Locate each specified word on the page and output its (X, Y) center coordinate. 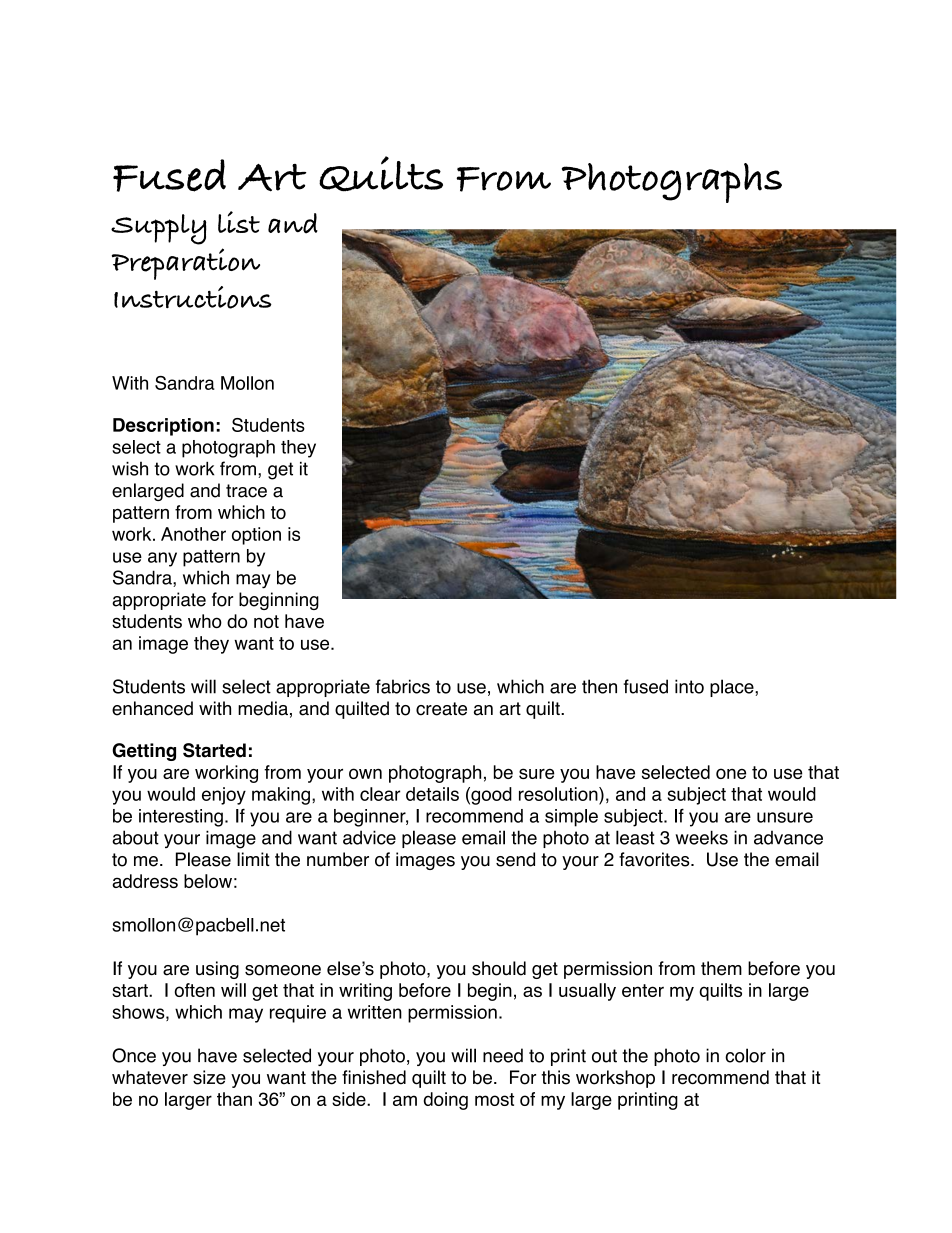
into (689, 686)
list (239, 222)
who (205, 621)
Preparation (186, 264)
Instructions (193, 297)
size (209, 1077)
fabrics (403, 686)
